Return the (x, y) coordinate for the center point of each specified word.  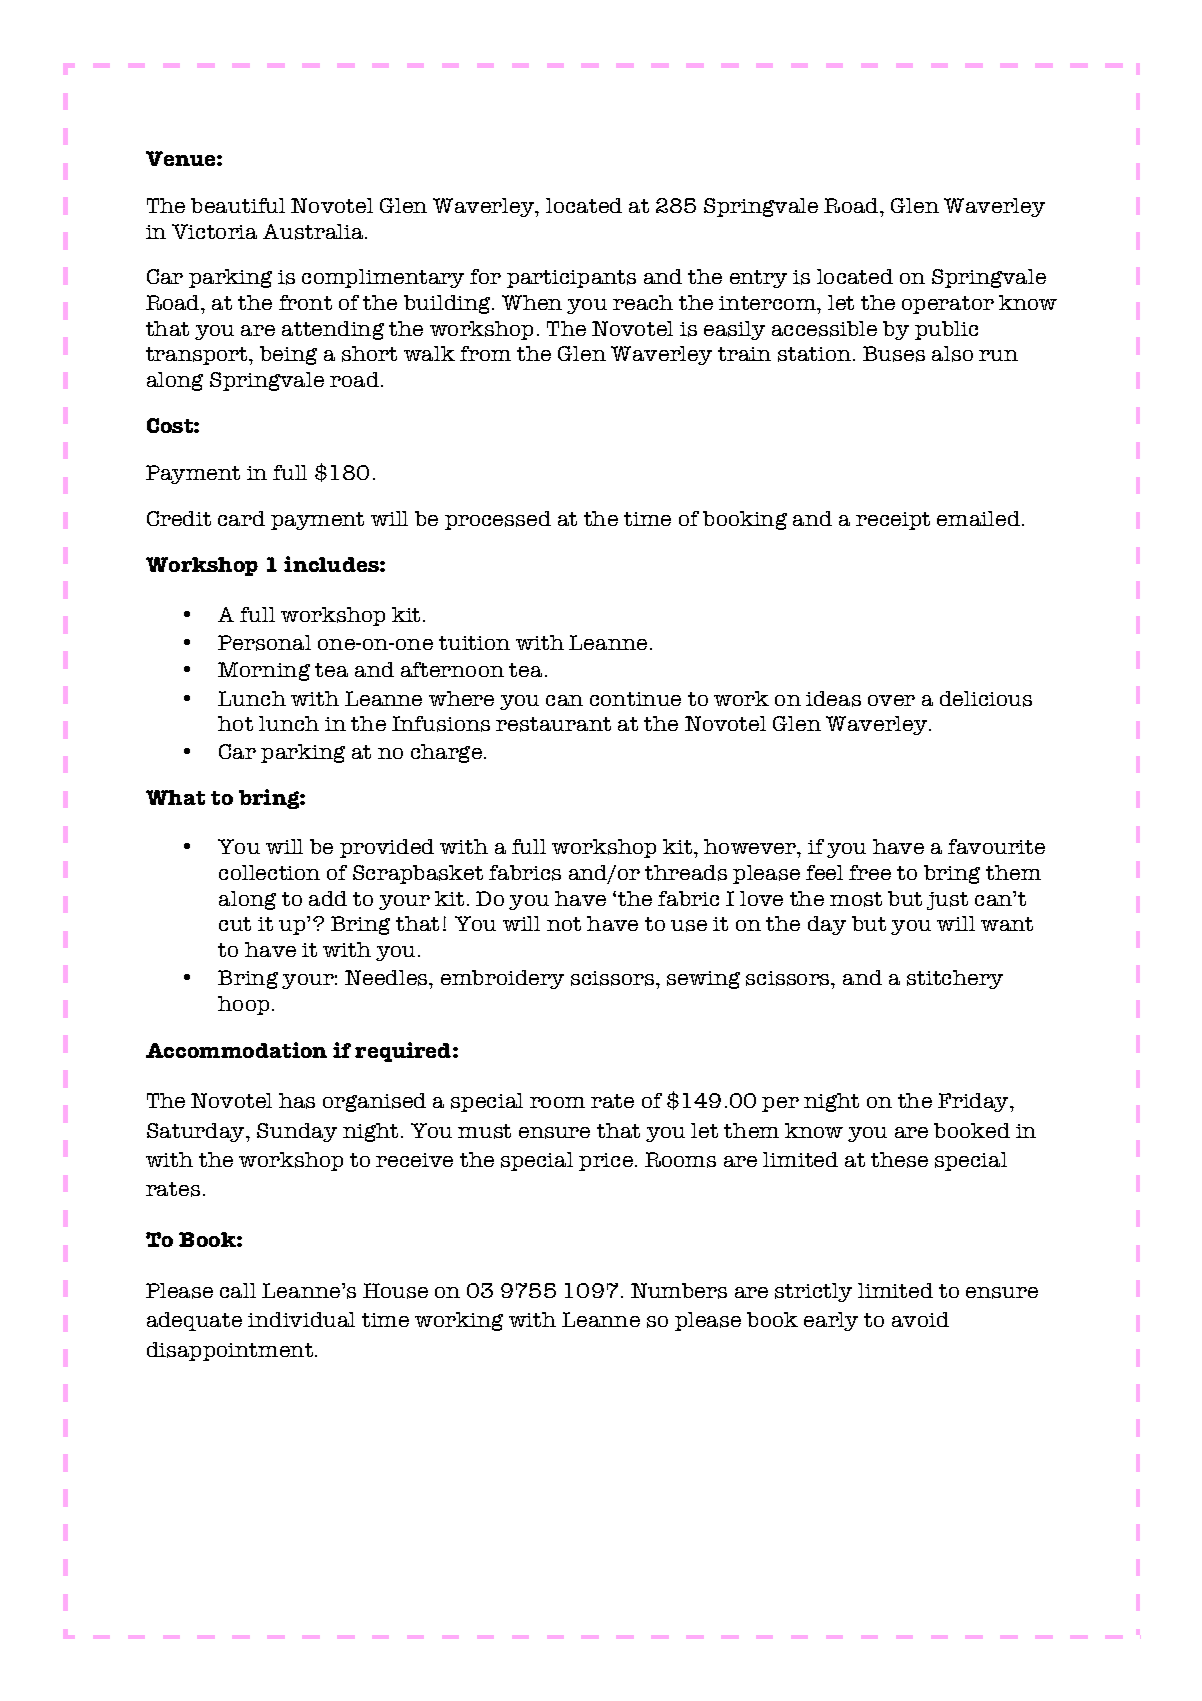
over (891, 700)
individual (301, 1319)
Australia (314, 232)
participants (571, 279)
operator (948, 305)
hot (235, 723)
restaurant (553, 724)
